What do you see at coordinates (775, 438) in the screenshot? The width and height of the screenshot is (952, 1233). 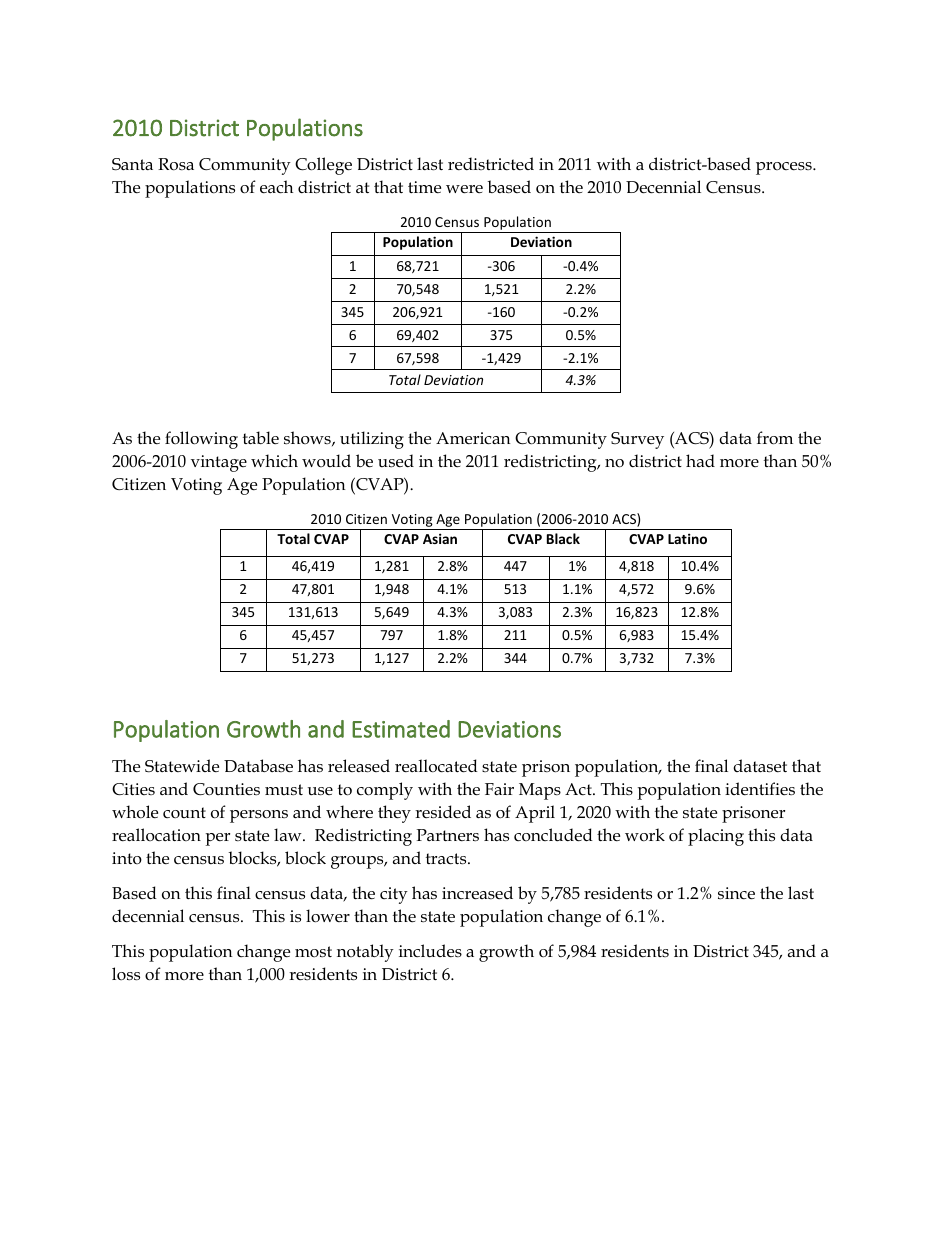 I see `from` at bounding box center [775, 438].
